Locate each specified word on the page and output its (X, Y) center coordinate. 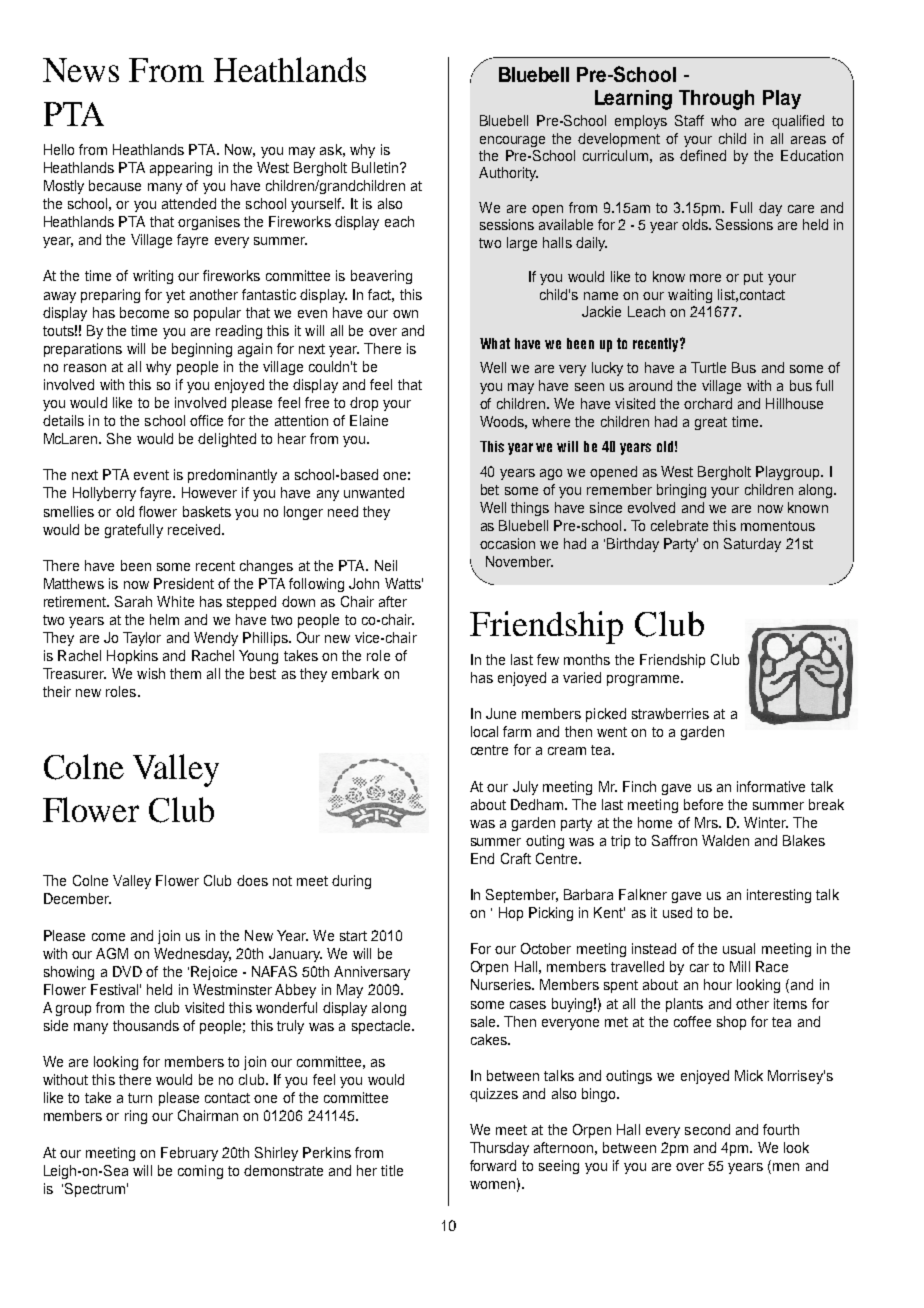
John (364, 583)
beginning (202, 350)
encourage (512, 141)
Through (716, 100)
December (77, 898)
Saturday (752, 545)
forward (493, 1165)
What (495, 343)
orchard (708, 403)
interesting (779, 896)
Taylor (142, 639)
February (189, 1154)
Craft (516, 858)
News (81, 70)
